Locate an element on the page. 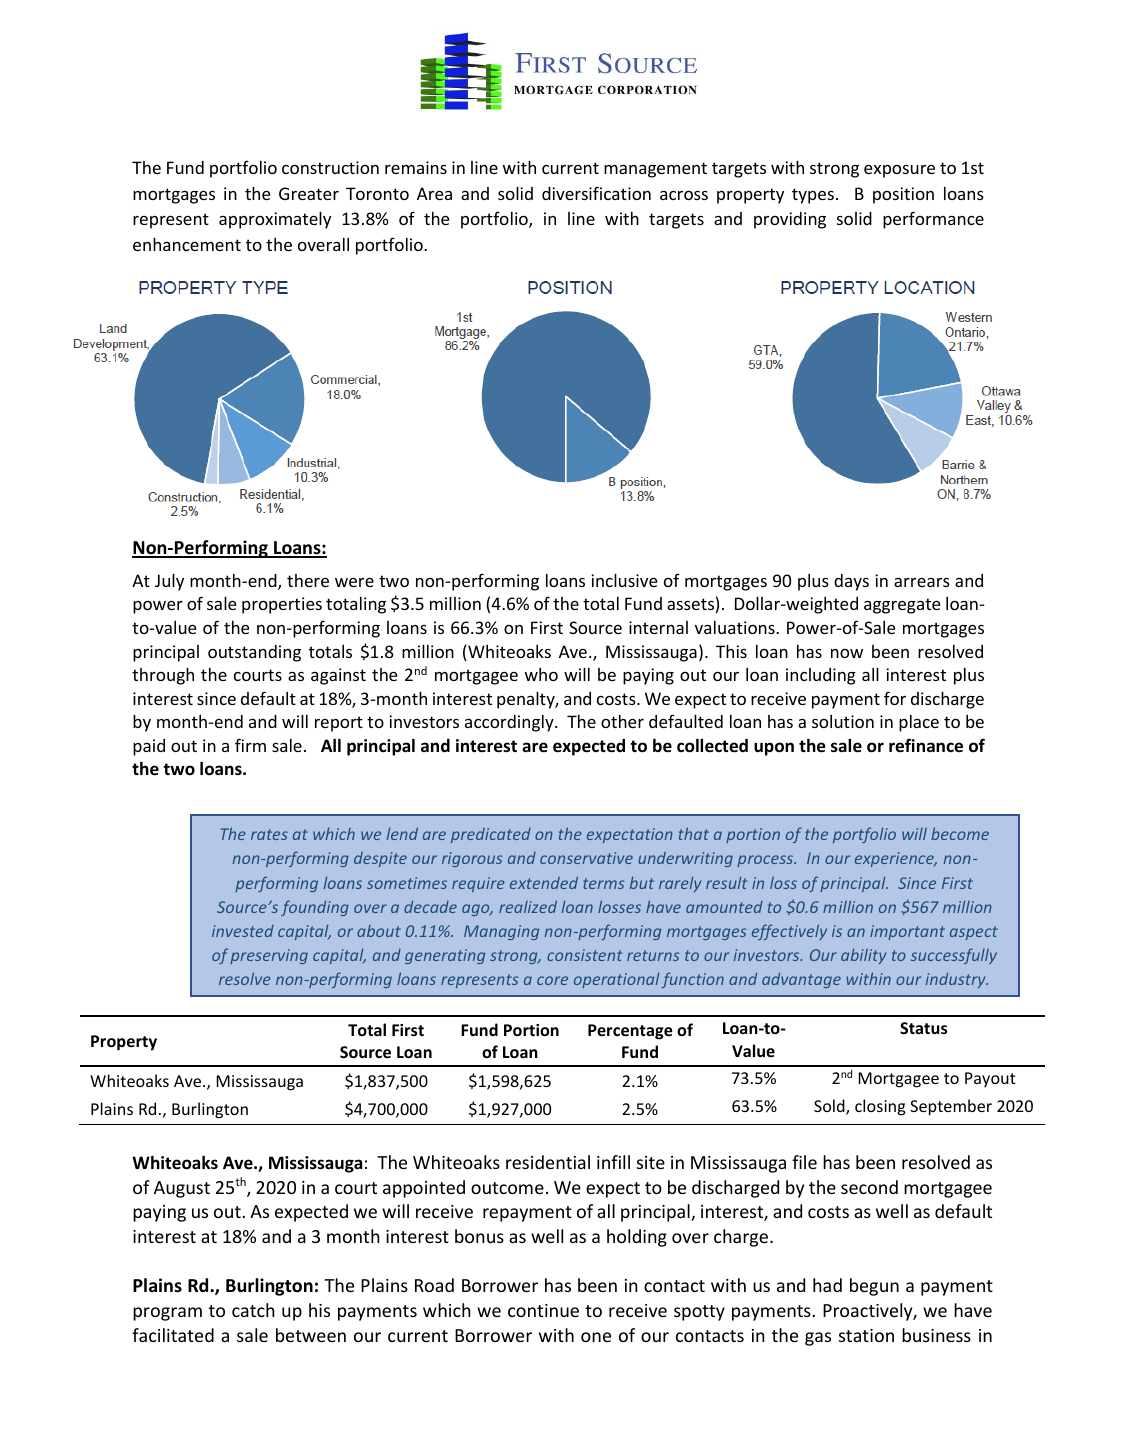 The image size is (1125, 1456). begun is located at coordinates (874, 1287).
